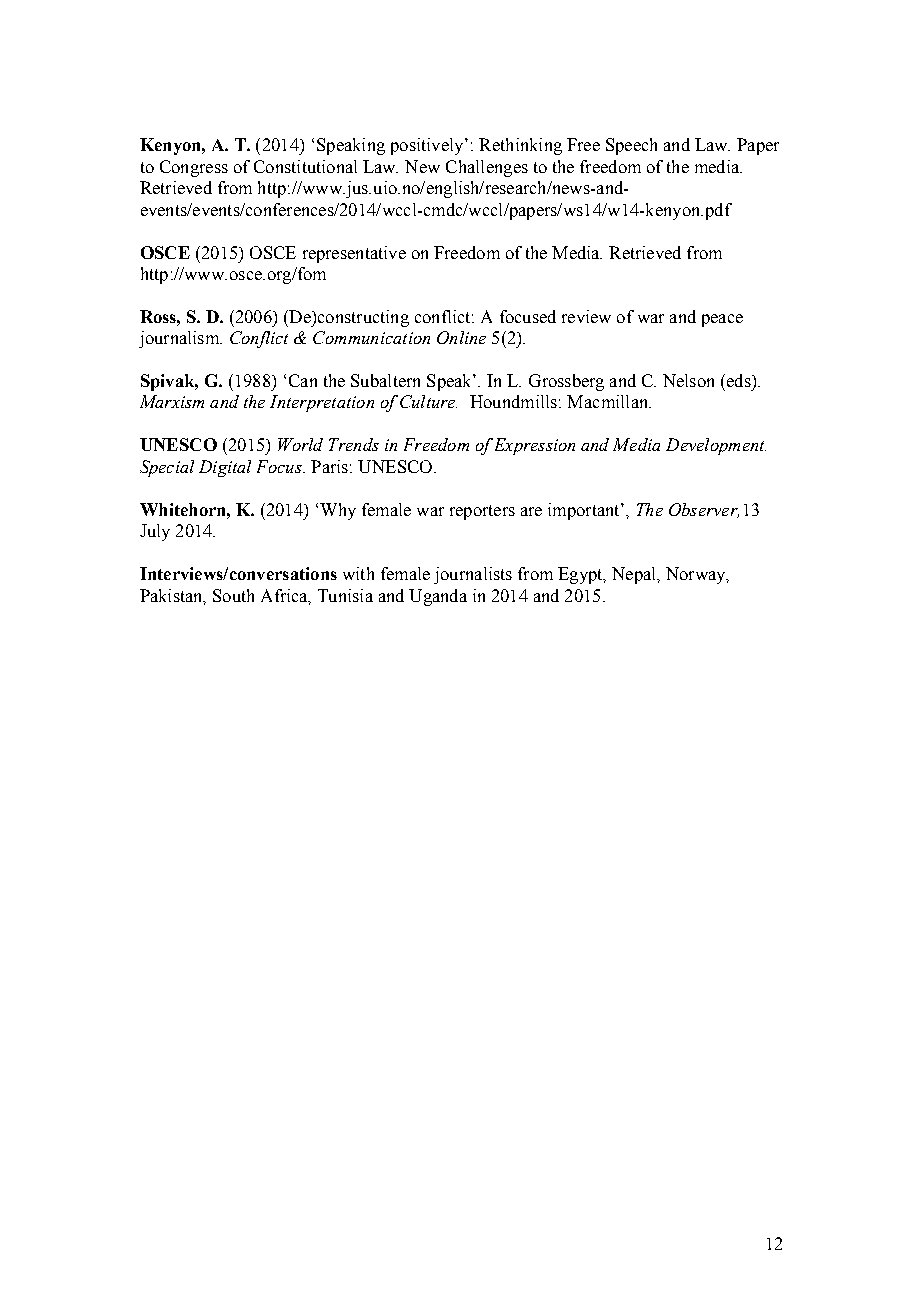 This screenshot has width=924, height=1308. Describe the element at coordinates (461, 337) in the screenshot. I see `Online` at that location.
